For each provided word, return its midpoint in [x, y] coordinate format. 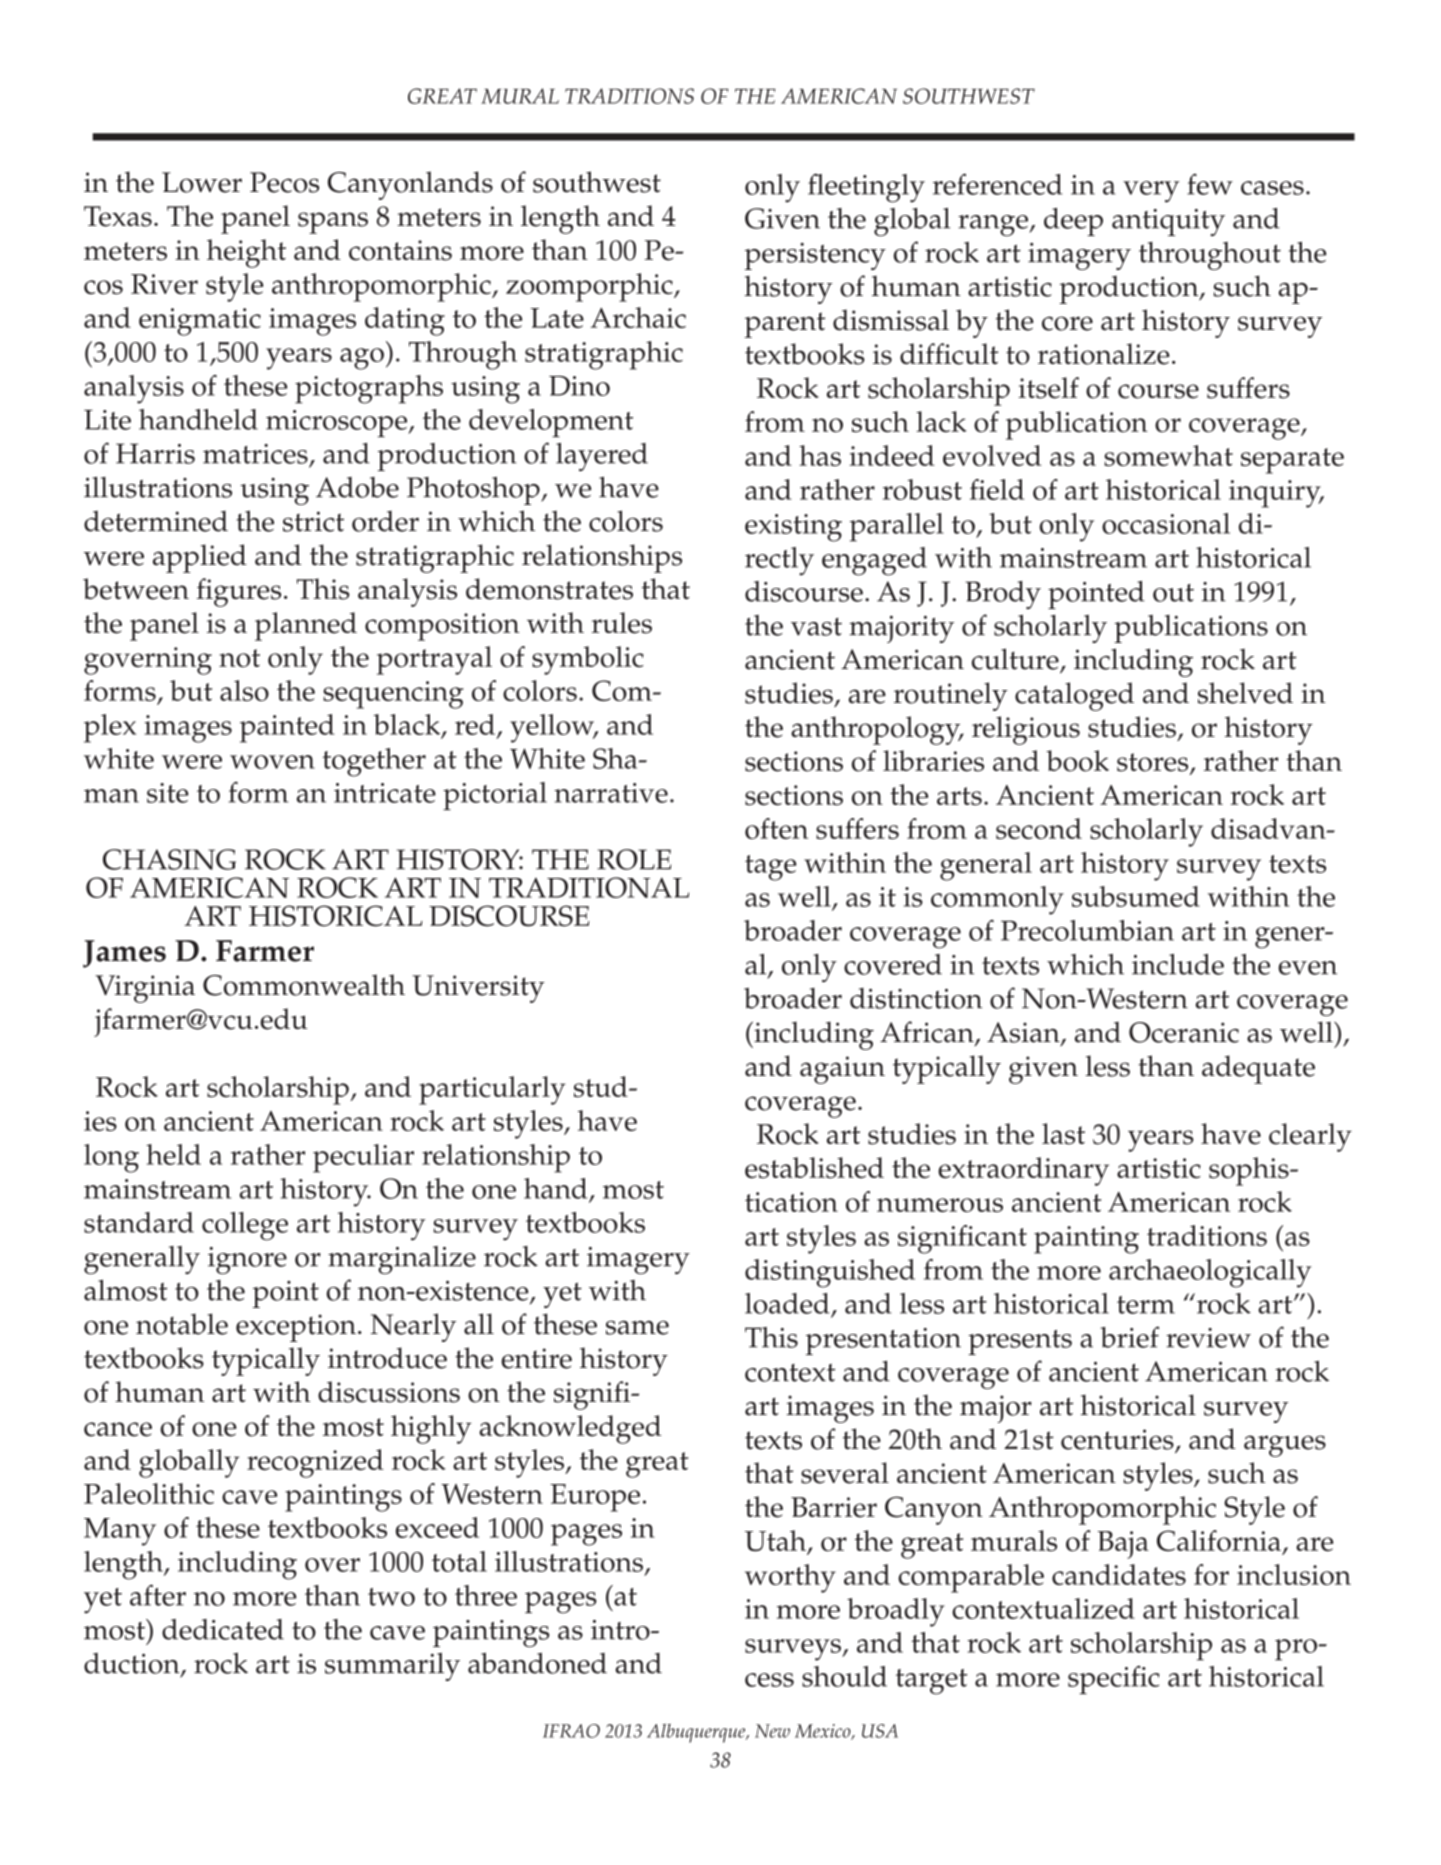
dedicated [223, 1629]
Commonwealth [304, 985]
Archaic [638, 317]
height [246, 253]
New [772, 1731]
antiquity [1168, 222]
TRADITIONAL [589, 887]
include [1178, 964]
